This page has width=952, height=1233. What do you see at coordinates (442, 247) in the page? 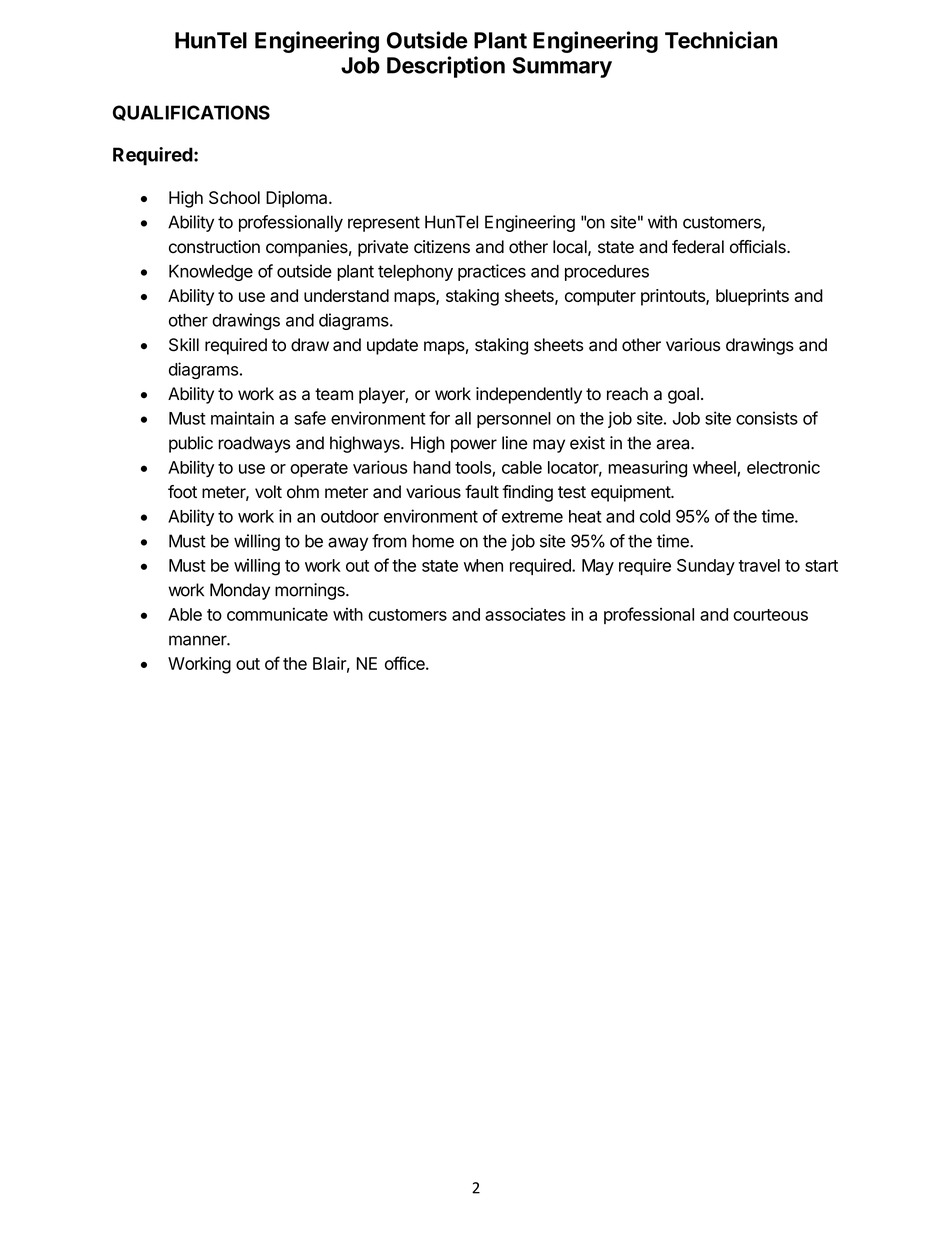
I see `citizens` at bounding box center [442, 247].
